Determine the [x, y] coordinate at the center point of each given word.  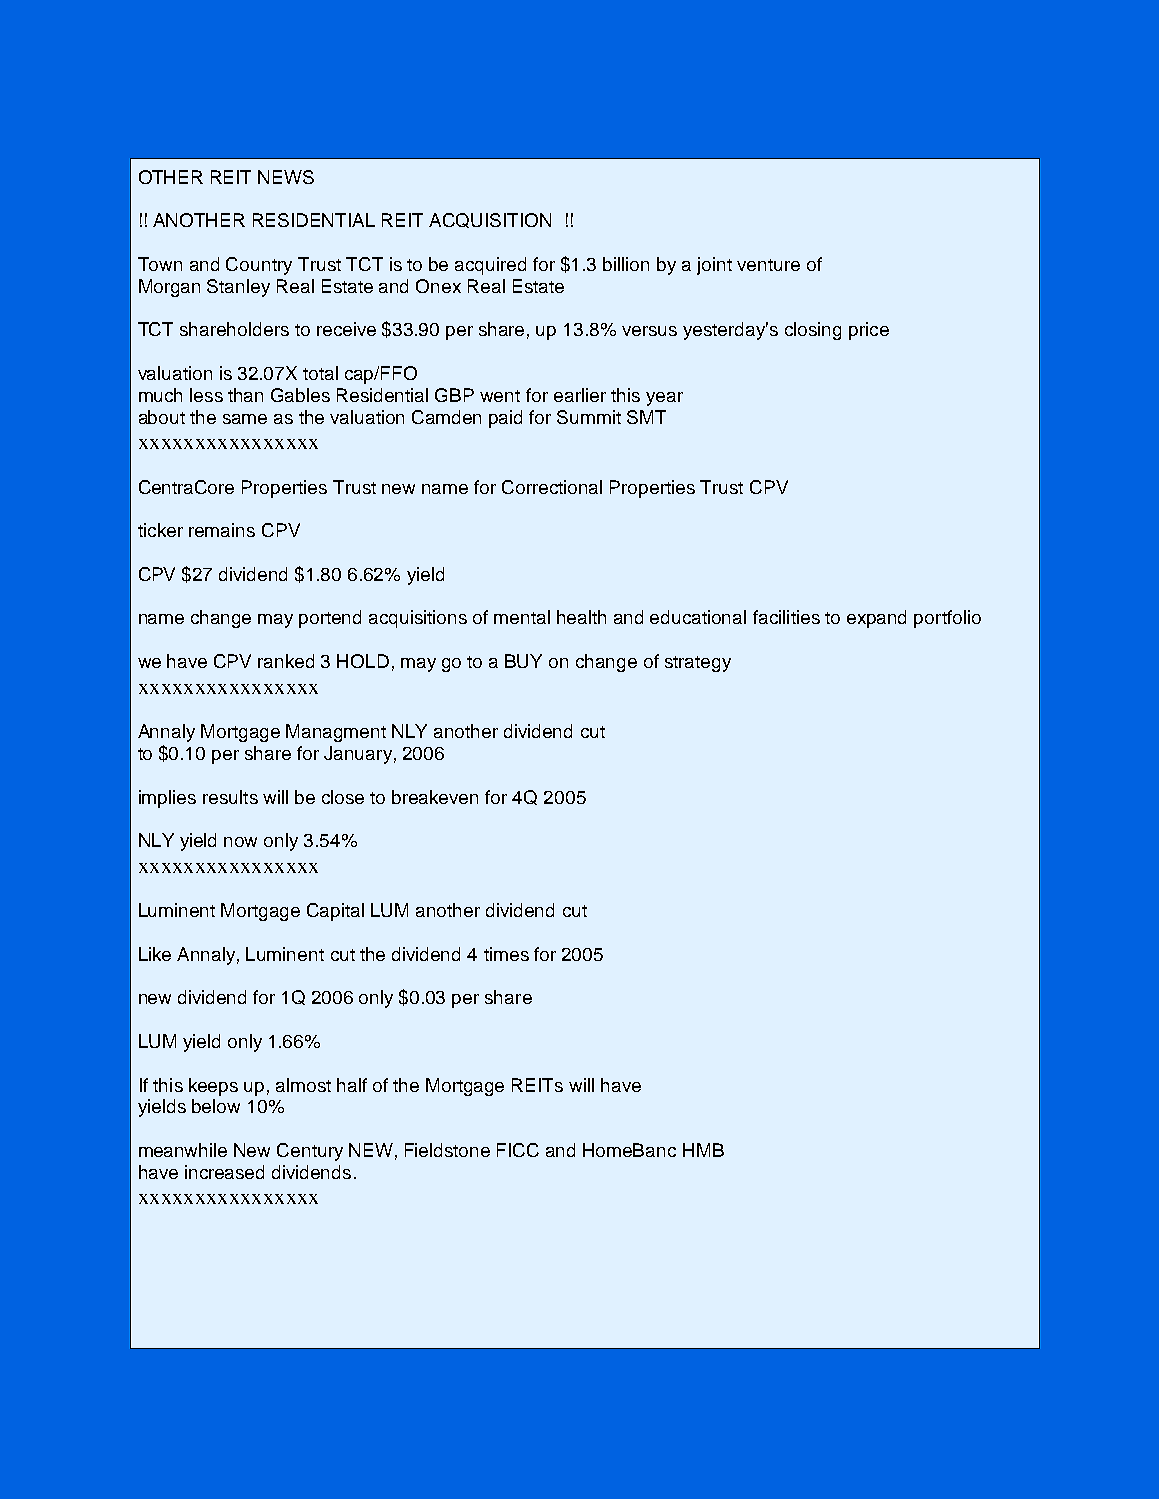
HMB [703, 1150]
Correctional [552, 487]
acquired [490, 266]
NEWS [286, 177]
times [506, 954]
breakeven [435, 797]
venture [768, 265]
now [240, 842]
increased [224, 1172]
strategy [698, 664]
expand [876, 619]
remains [222, 530]
